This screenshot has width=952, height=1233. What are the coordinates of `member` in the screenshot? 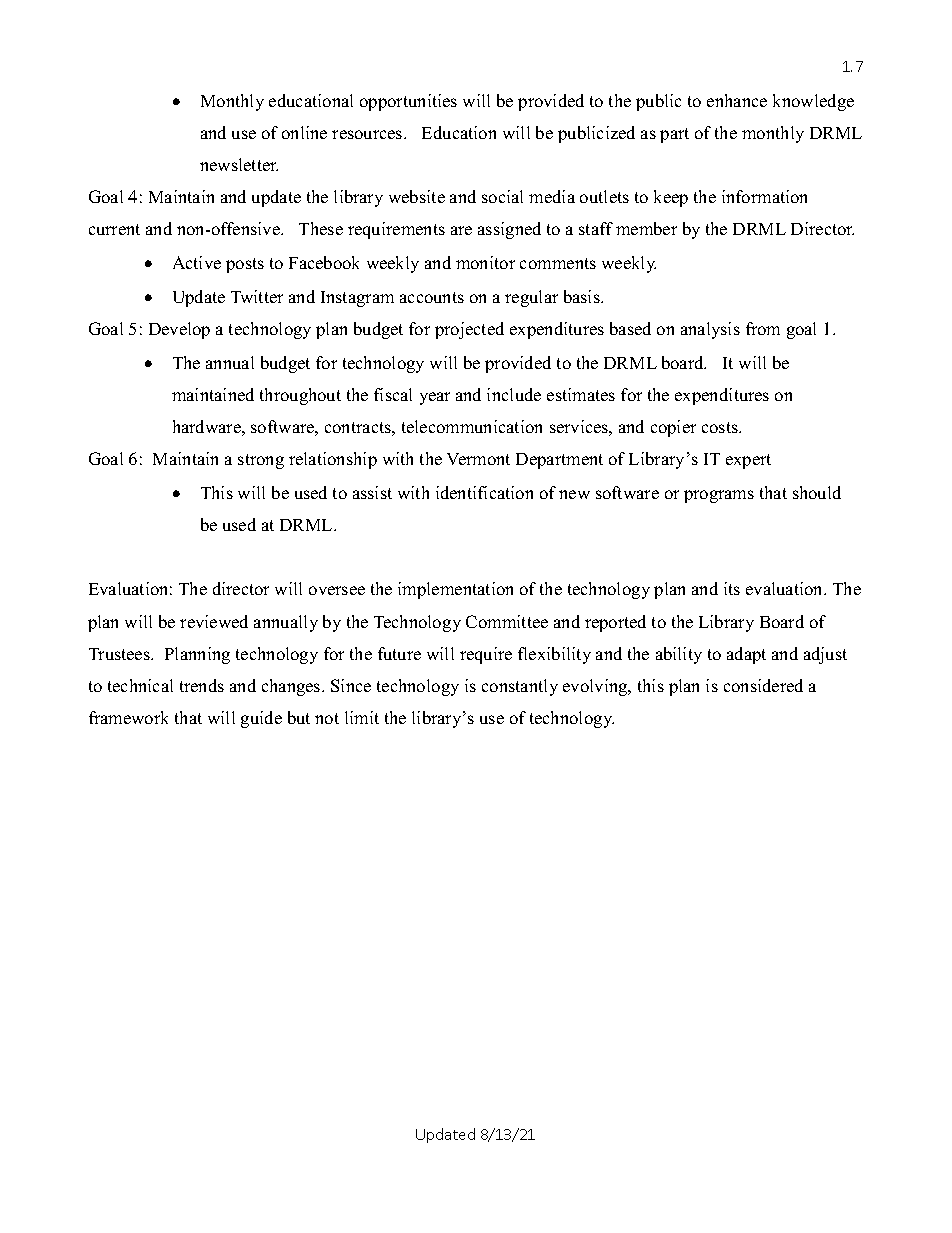 It's located at (646, 228).
